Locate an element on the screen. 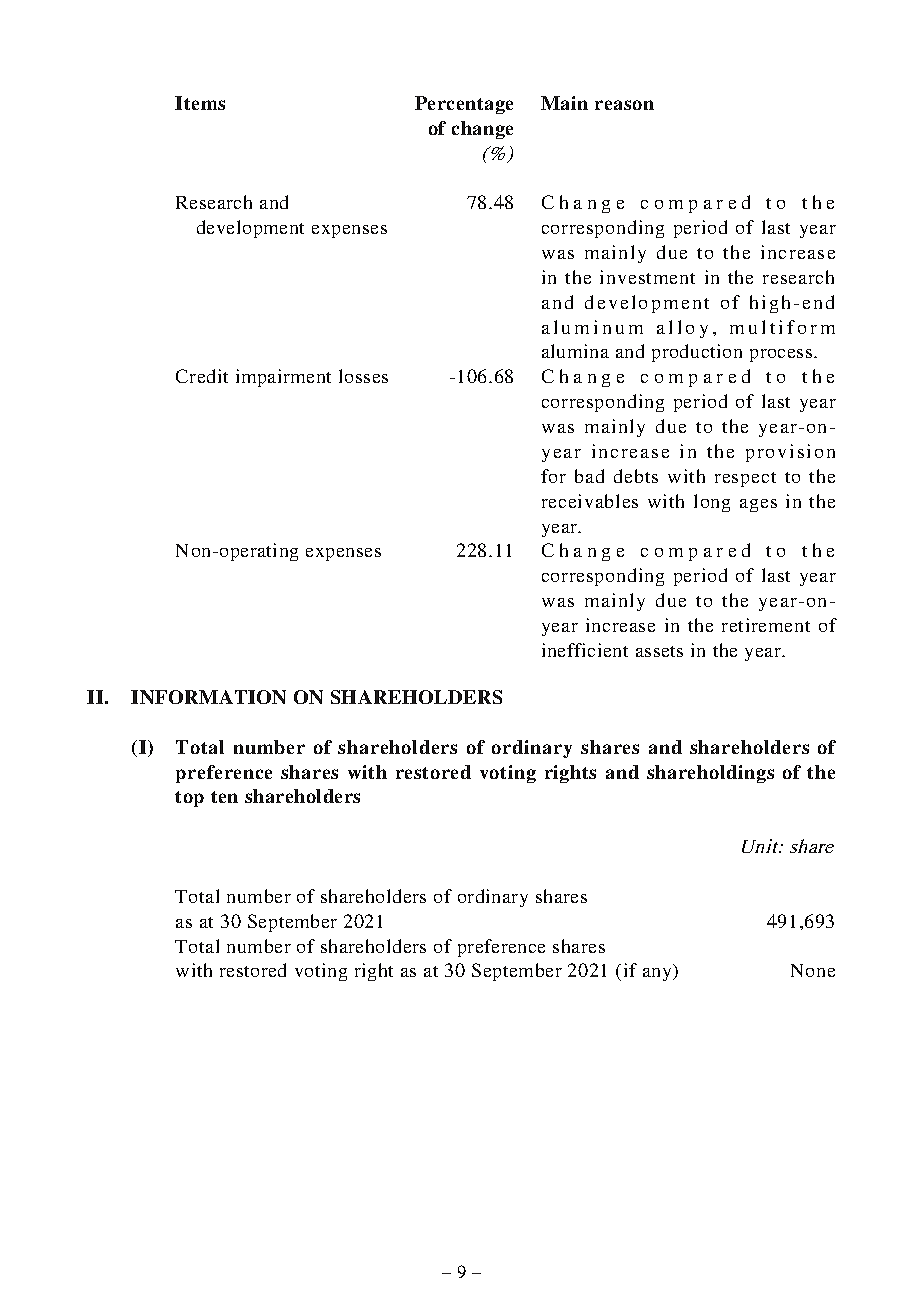 The height and width of the screenshot is (1308, 924). ten is located at coordinates (224, 797).
